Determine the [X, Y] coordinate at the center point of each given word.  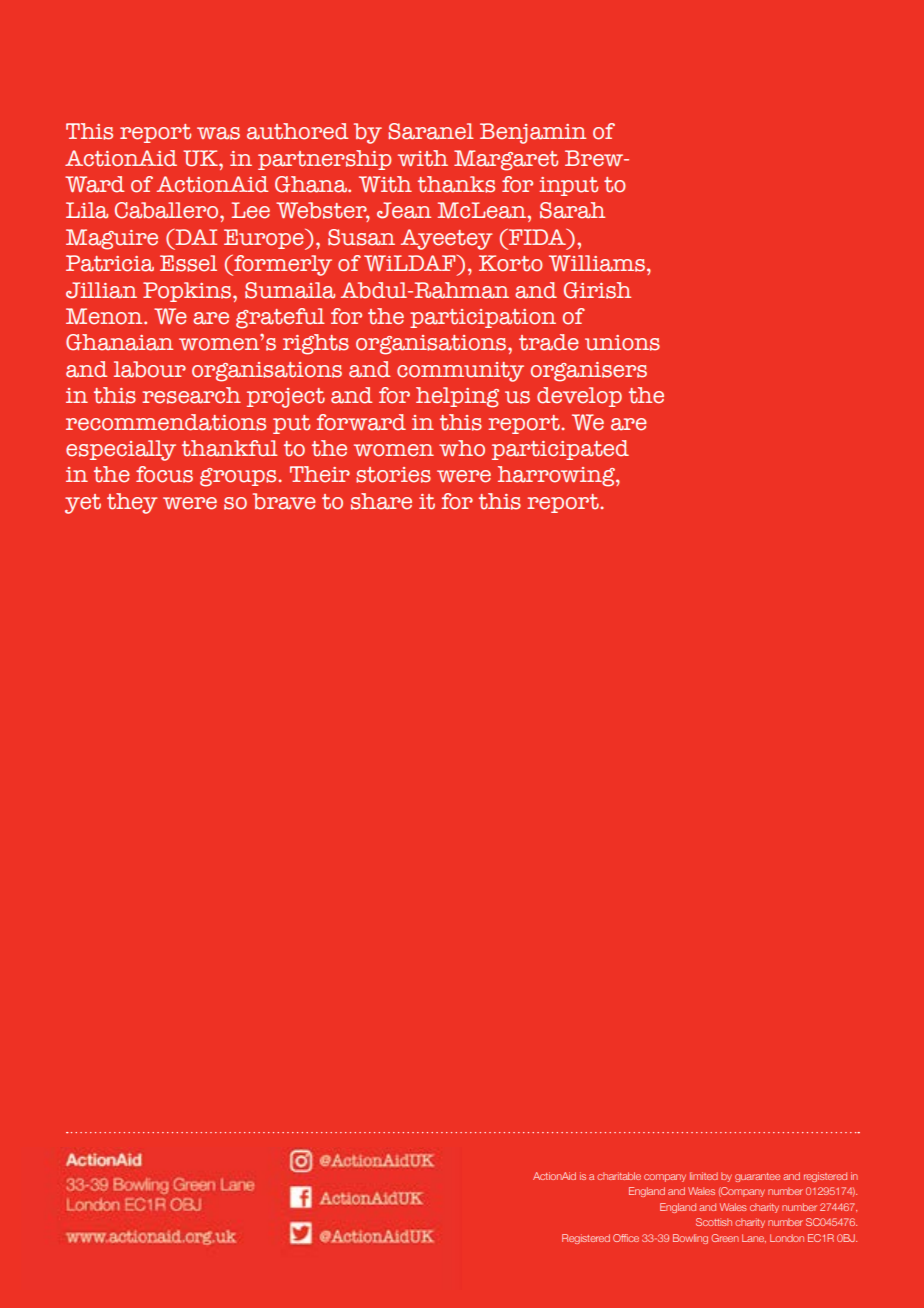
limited [704, 1176]
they [132, 503]
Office [626, 1238]
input [568, 186]
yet [83, 504]
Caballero [168, 210]
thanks [456, 184]
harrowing [557, 476]
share [381, 501]
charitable [619, 1176]
